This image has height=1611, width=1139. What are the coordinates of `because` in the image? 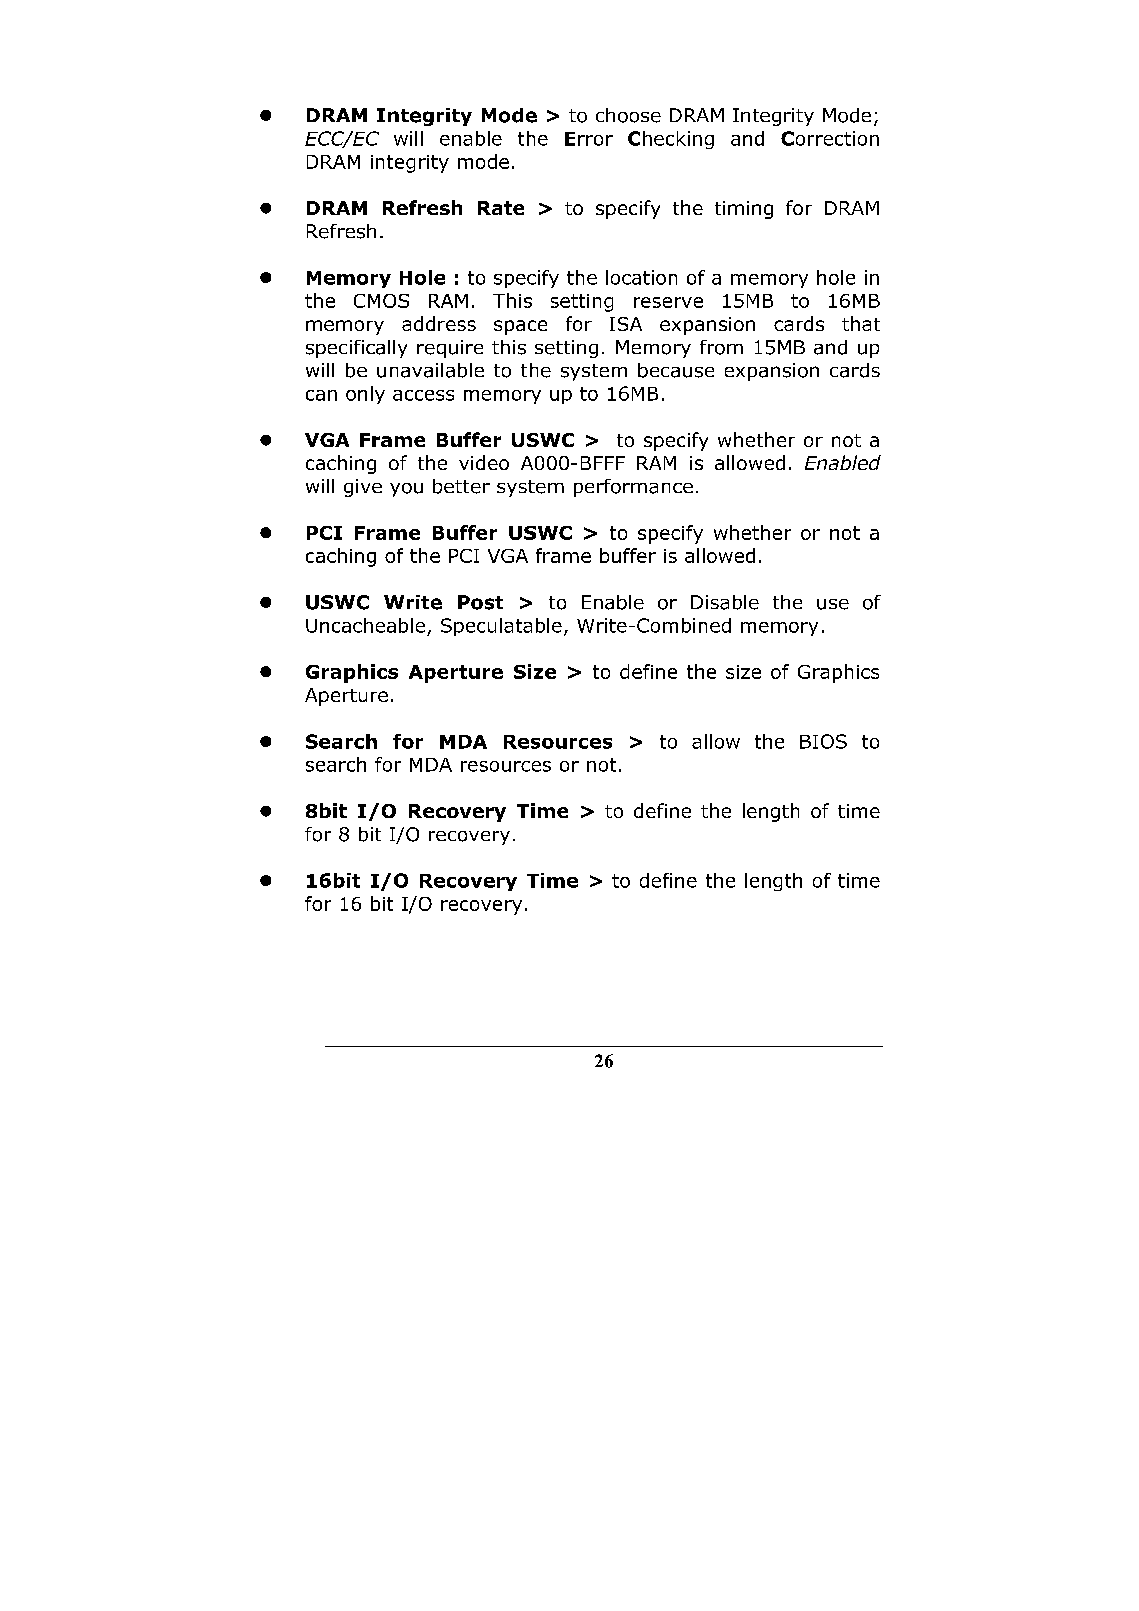 It's located at (676, 370).
